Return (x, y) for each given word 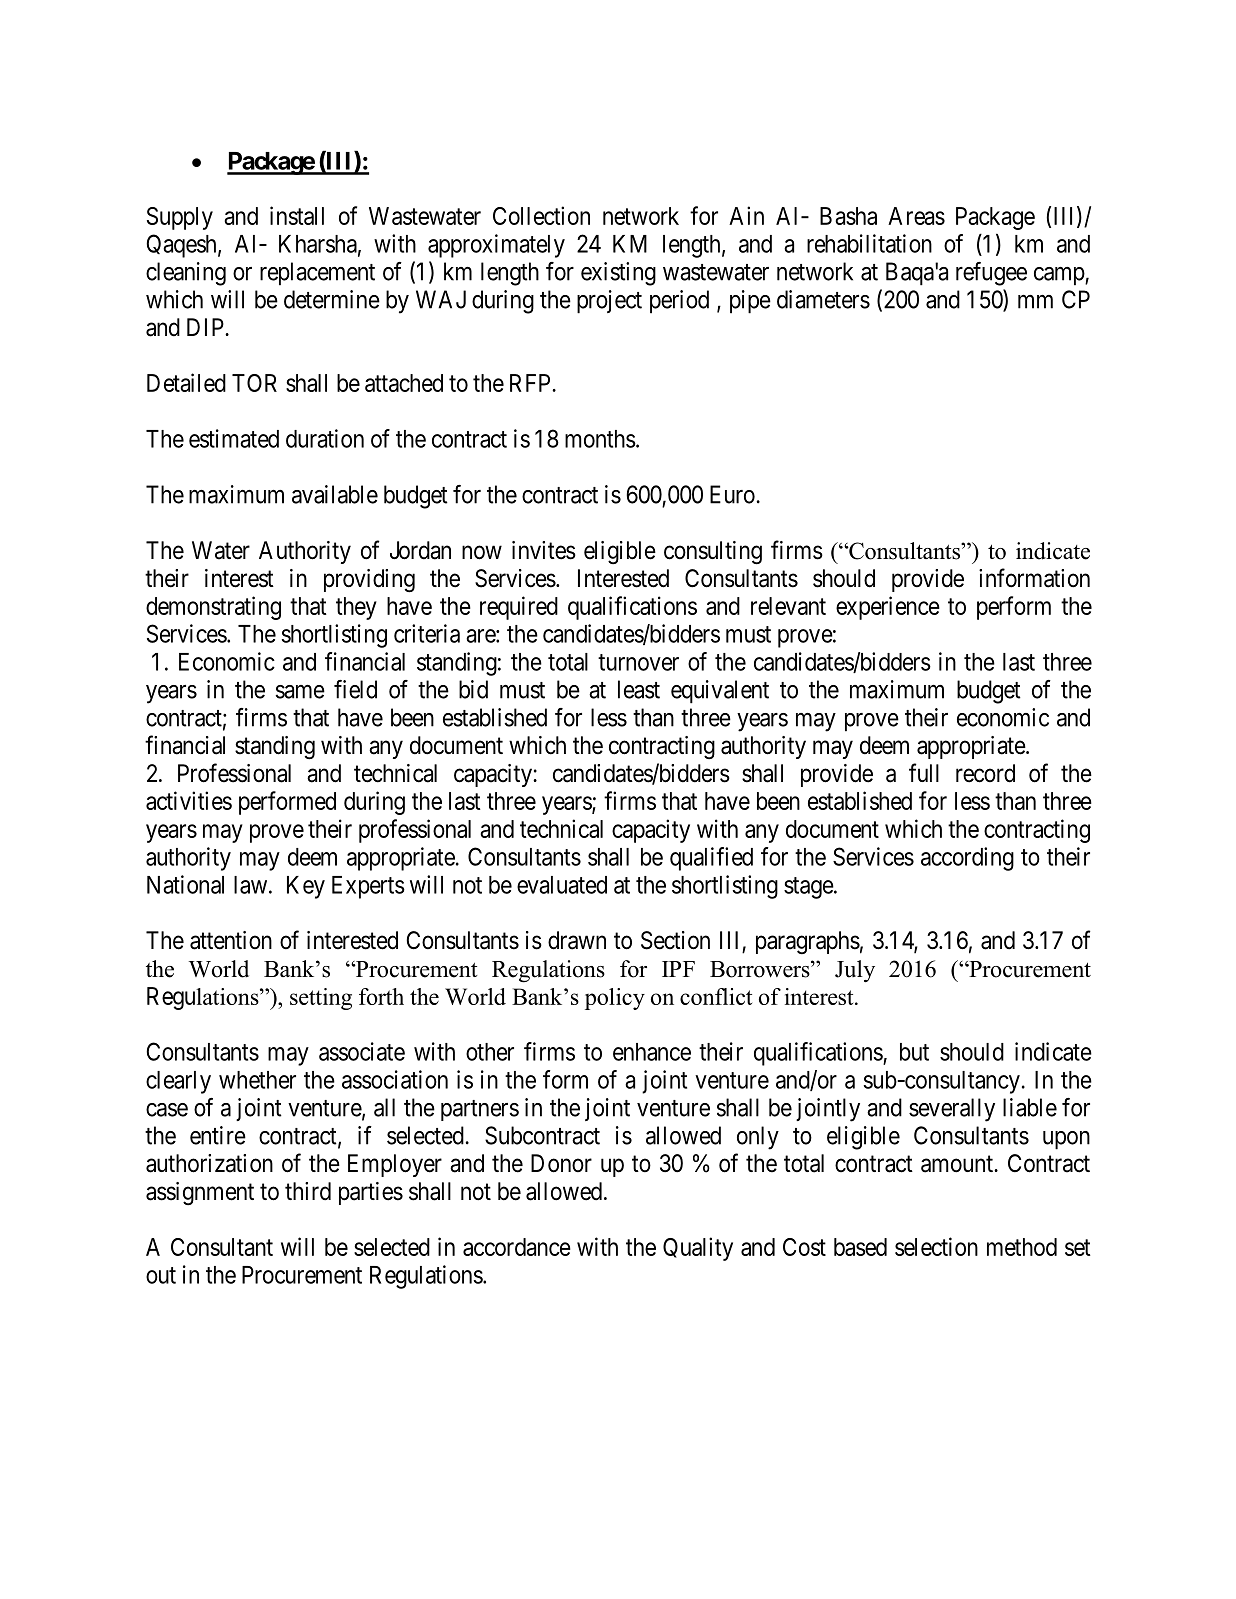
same (300, 692)
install (297, 215)
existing (618, 274)
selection (936, 1246)
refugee (991, 274)
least (639, 689)
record (985, 773)
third (308, 1191)
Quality (698, 1249)
